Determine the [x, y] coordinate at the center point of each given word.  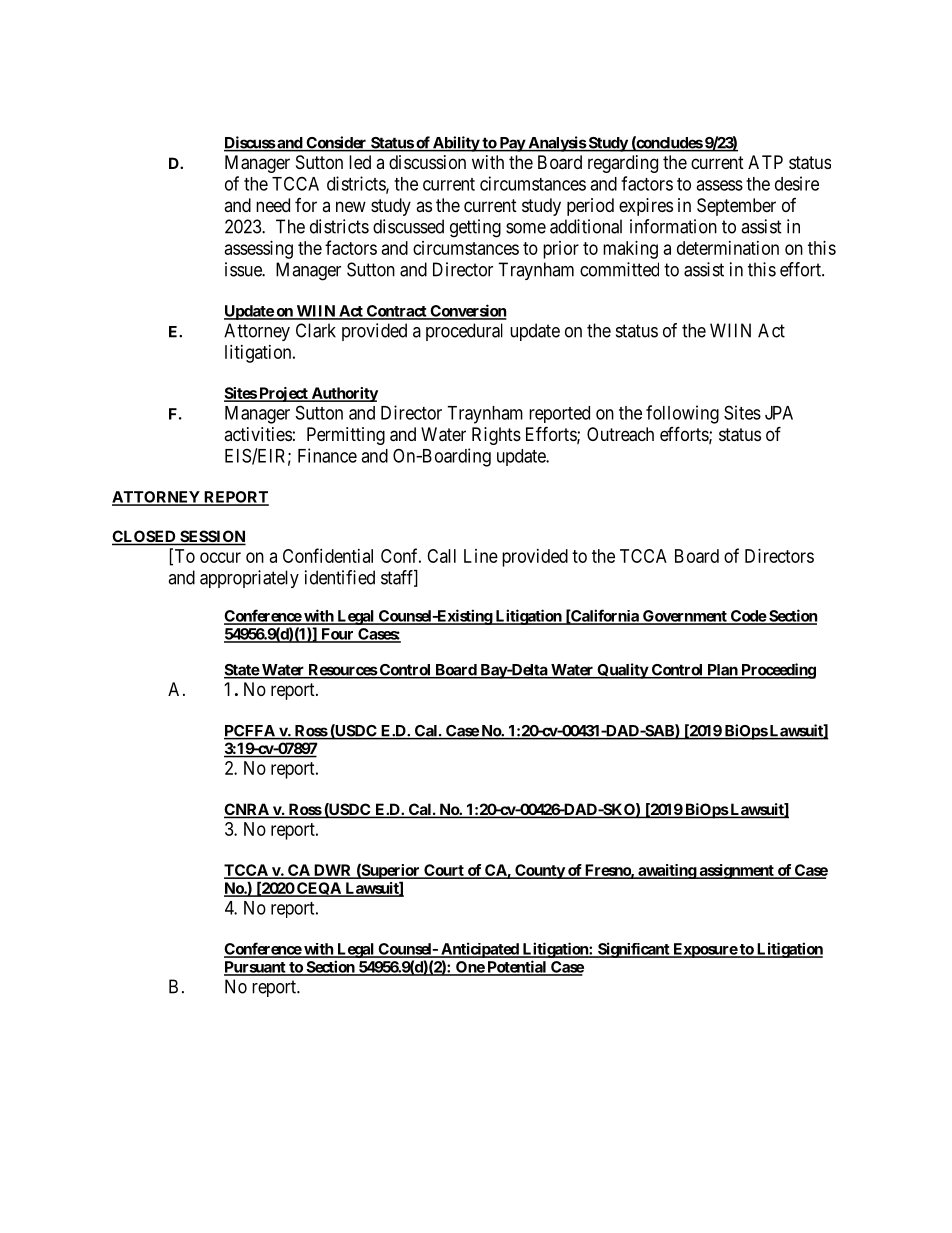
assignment [736, 871]
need [273, 205]
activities [258, 434]
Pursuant [256, 968]
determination [728, 248]
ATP [765, 162]
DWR [333, 871]
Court [444, 871]
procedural [464, 332]
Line [481, 556]
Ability [456, 144]
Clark [316, 330]
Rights [496, 436]
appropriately [249, 579]
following [682, 414]
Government [685, 617]
